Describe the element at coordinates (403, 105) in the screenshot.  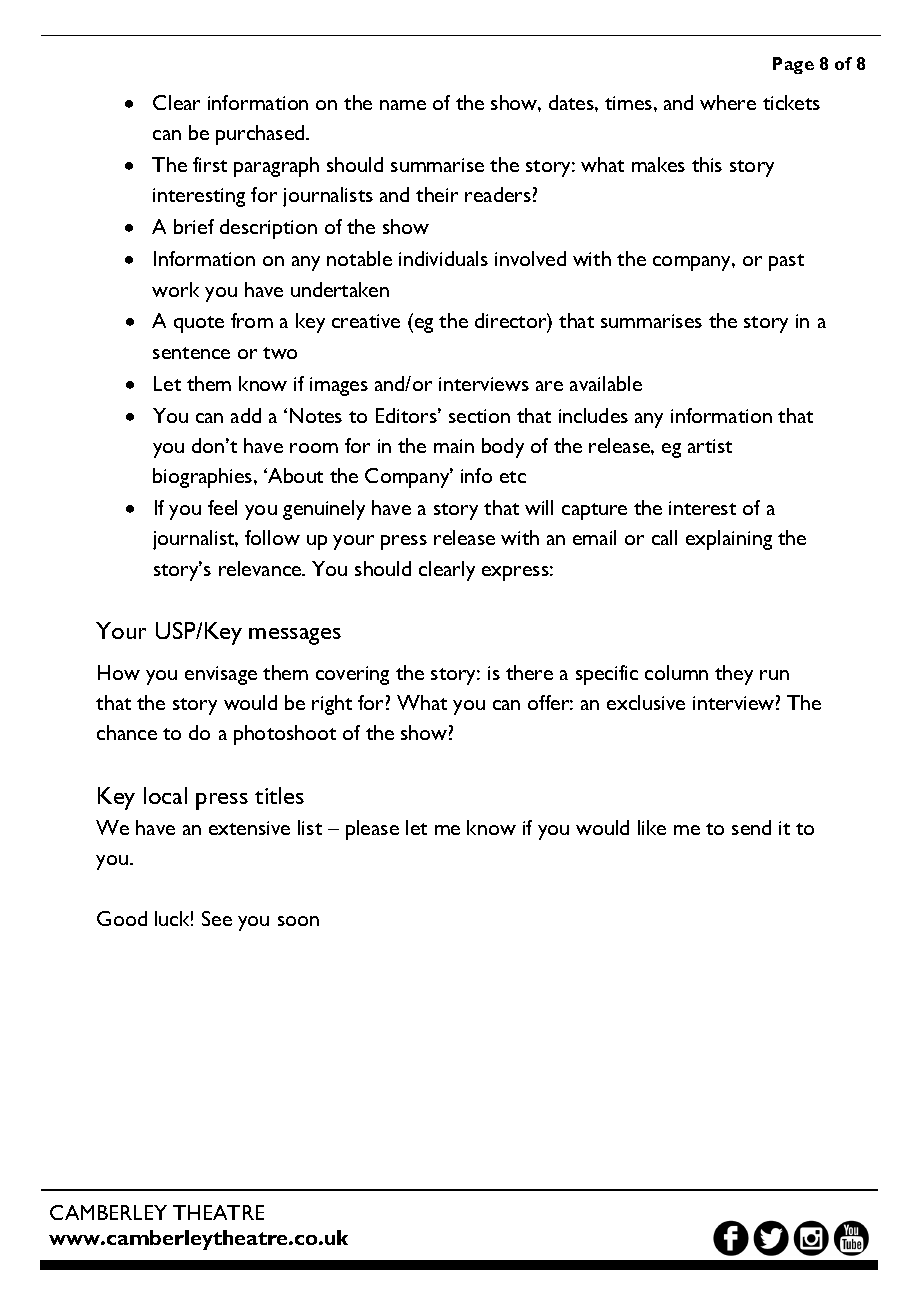
I see `name` at that location.
